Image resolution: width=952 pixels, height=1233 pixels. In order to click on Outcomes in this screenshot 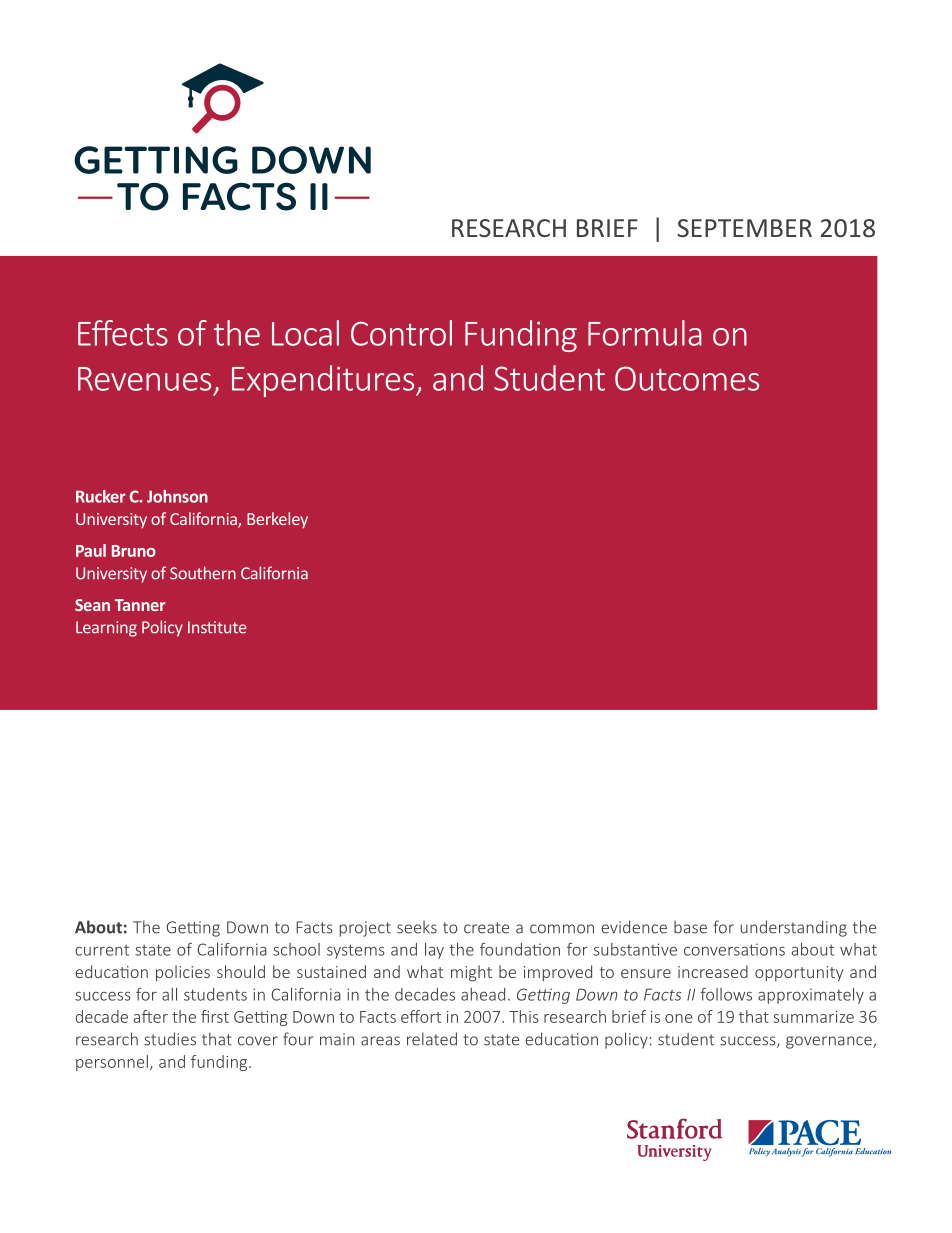, I will do `click(687, 378)`.
